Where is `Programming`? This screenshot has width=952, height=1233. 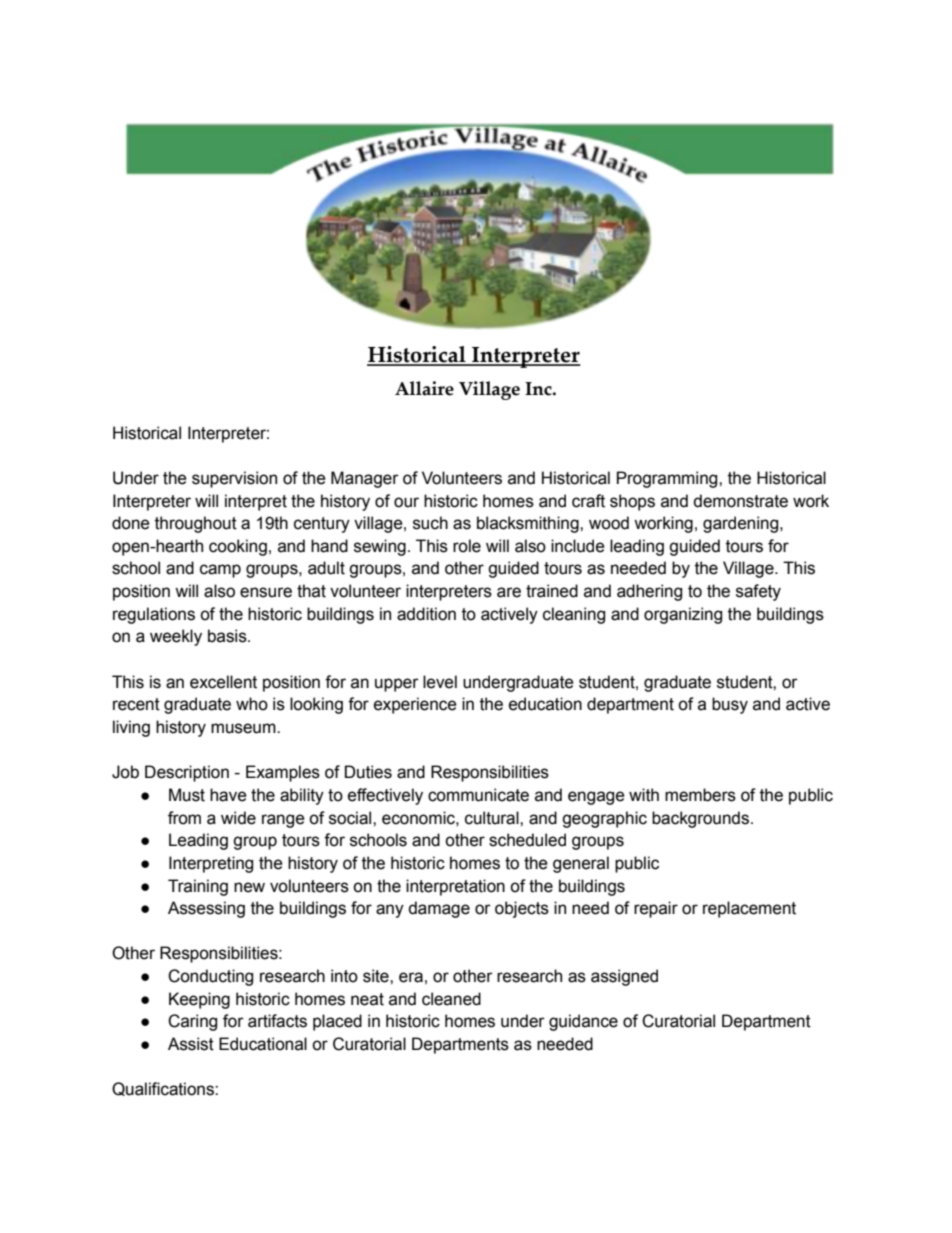
Programming is located at coordinates (668, 479).
